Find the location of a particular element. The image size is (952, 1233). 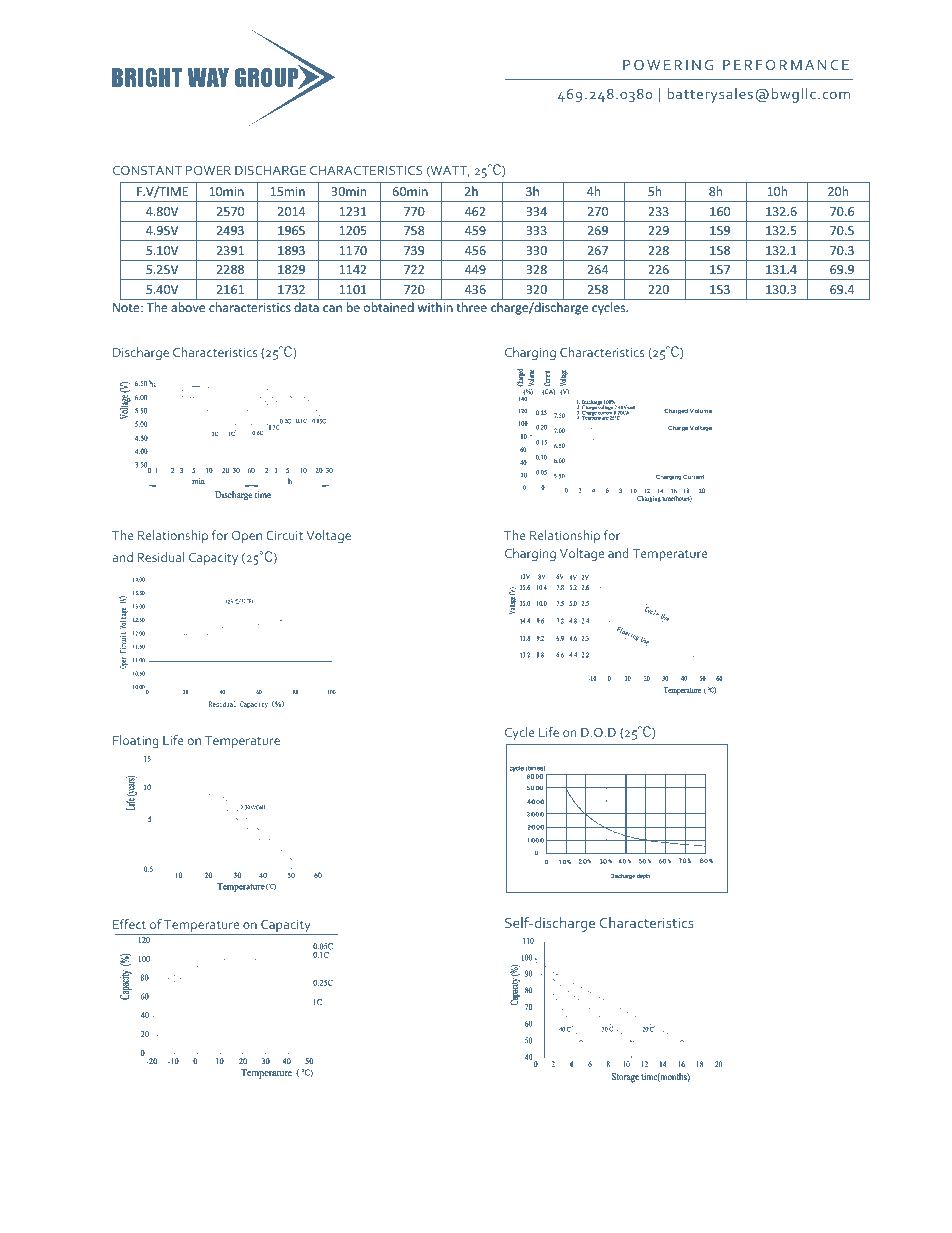

POWER is located at coordinates (208, 170).
